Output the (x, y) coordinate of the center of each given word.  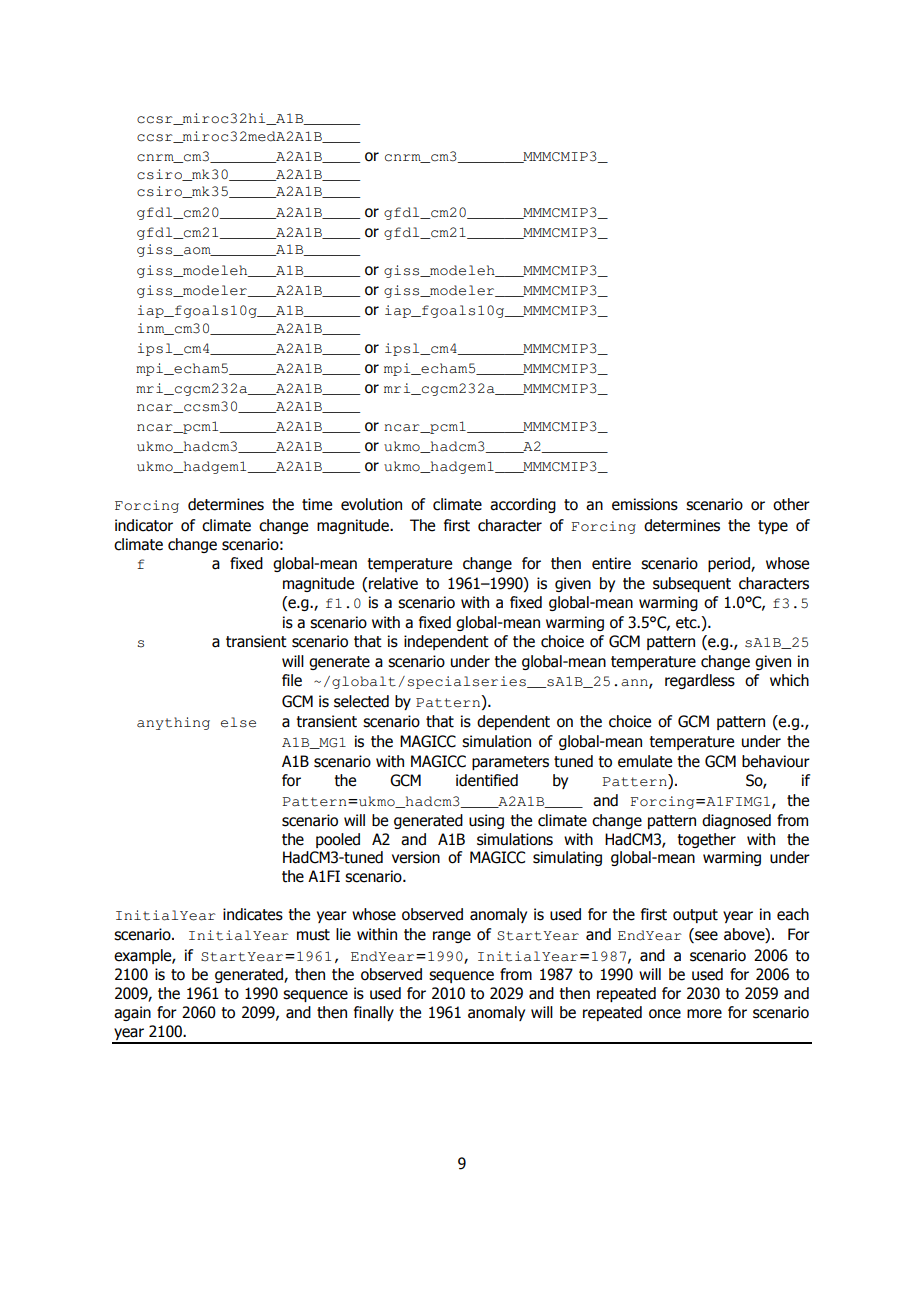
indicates (253, 914)
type (773, 527)
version (416, 857)
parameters (510, 763)
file (292, 680)
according (523, 505)
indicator (144, 525)
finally (374, 1013)
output (695, 916)
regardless (700, 681)
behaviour (776, 761)
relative (393, 583)
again (132, 1013)
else (238, 722)
